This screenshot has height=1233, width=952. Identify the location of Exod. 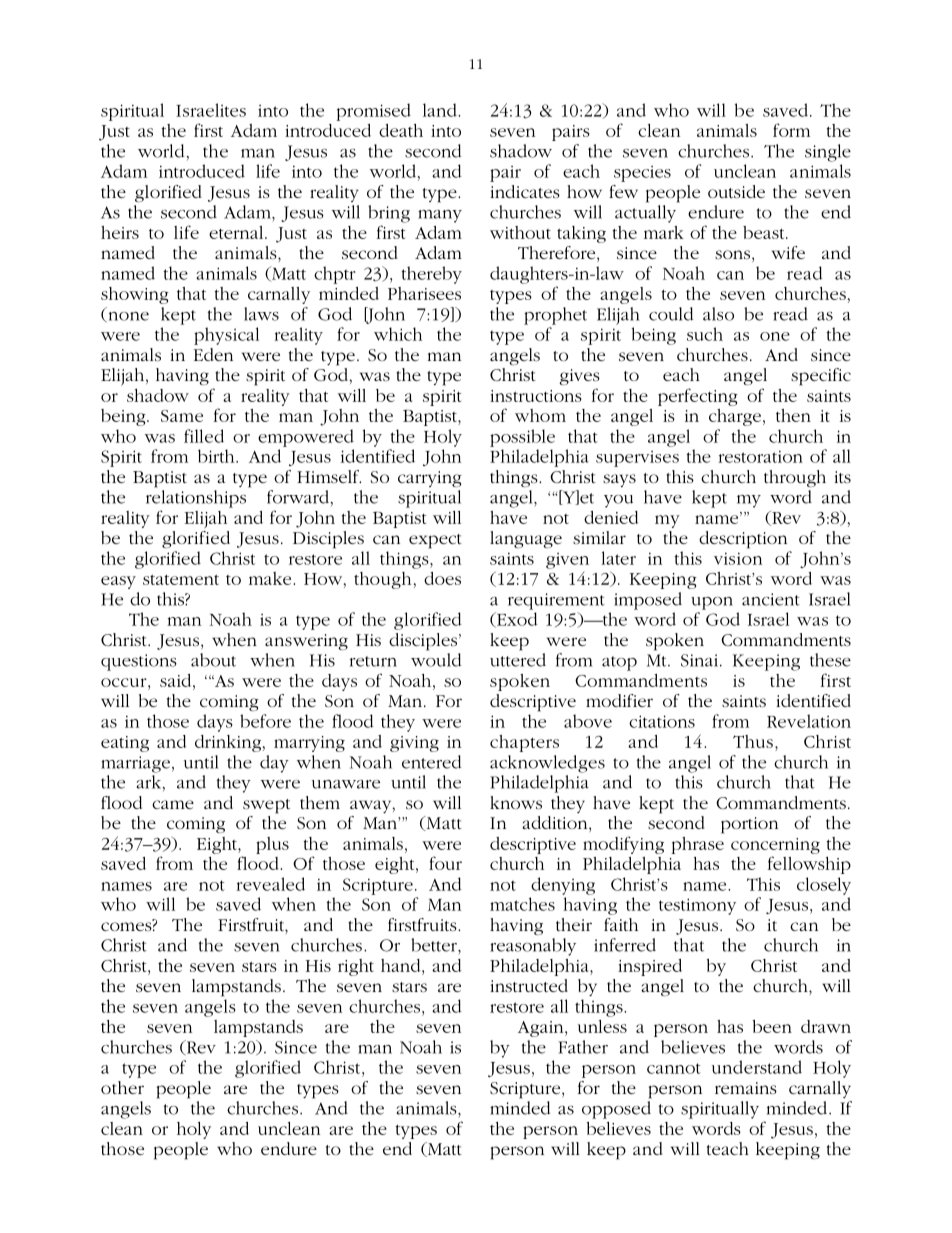
(516, 620).
